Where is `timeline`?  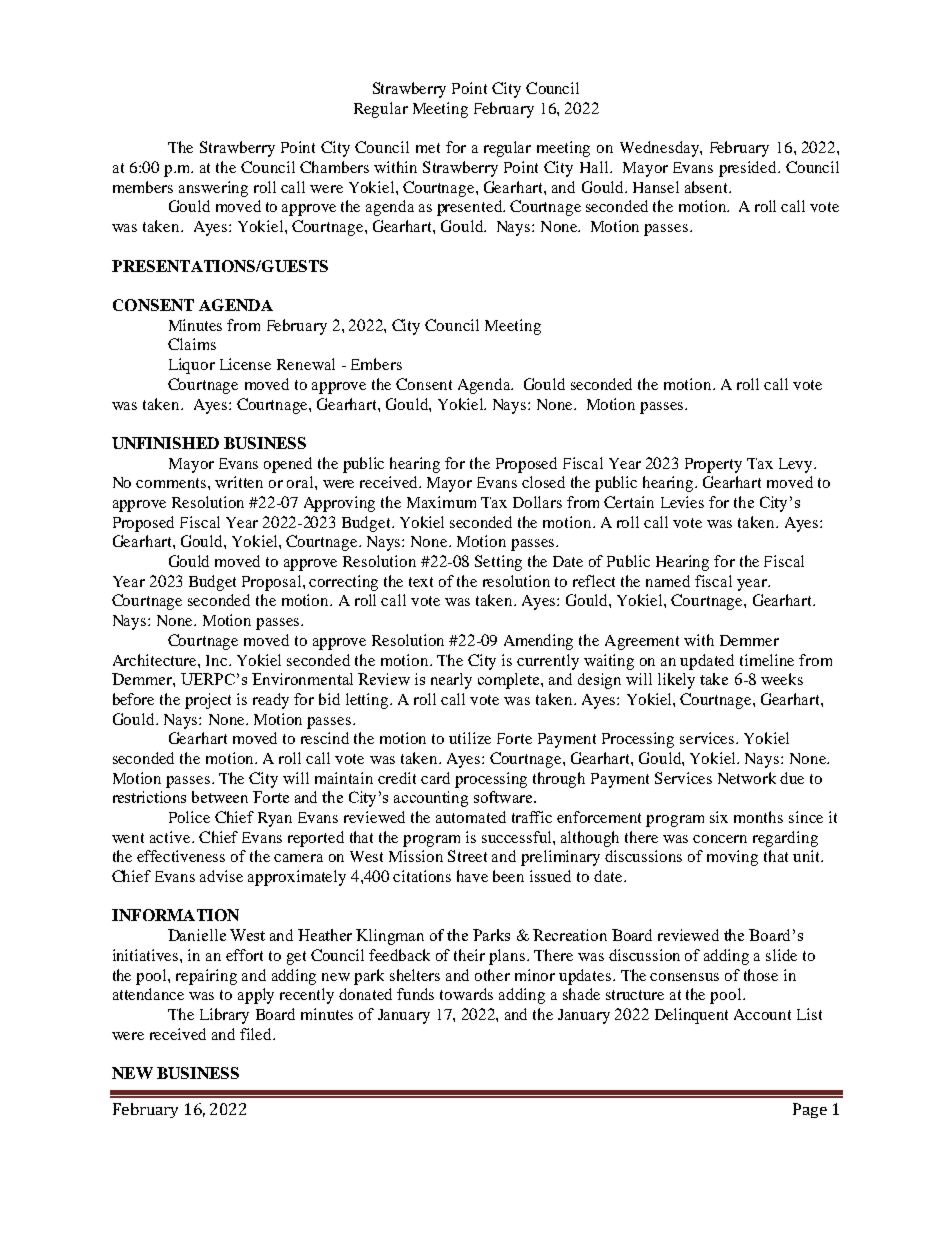 timeline is located at coordinates (767, 660).
